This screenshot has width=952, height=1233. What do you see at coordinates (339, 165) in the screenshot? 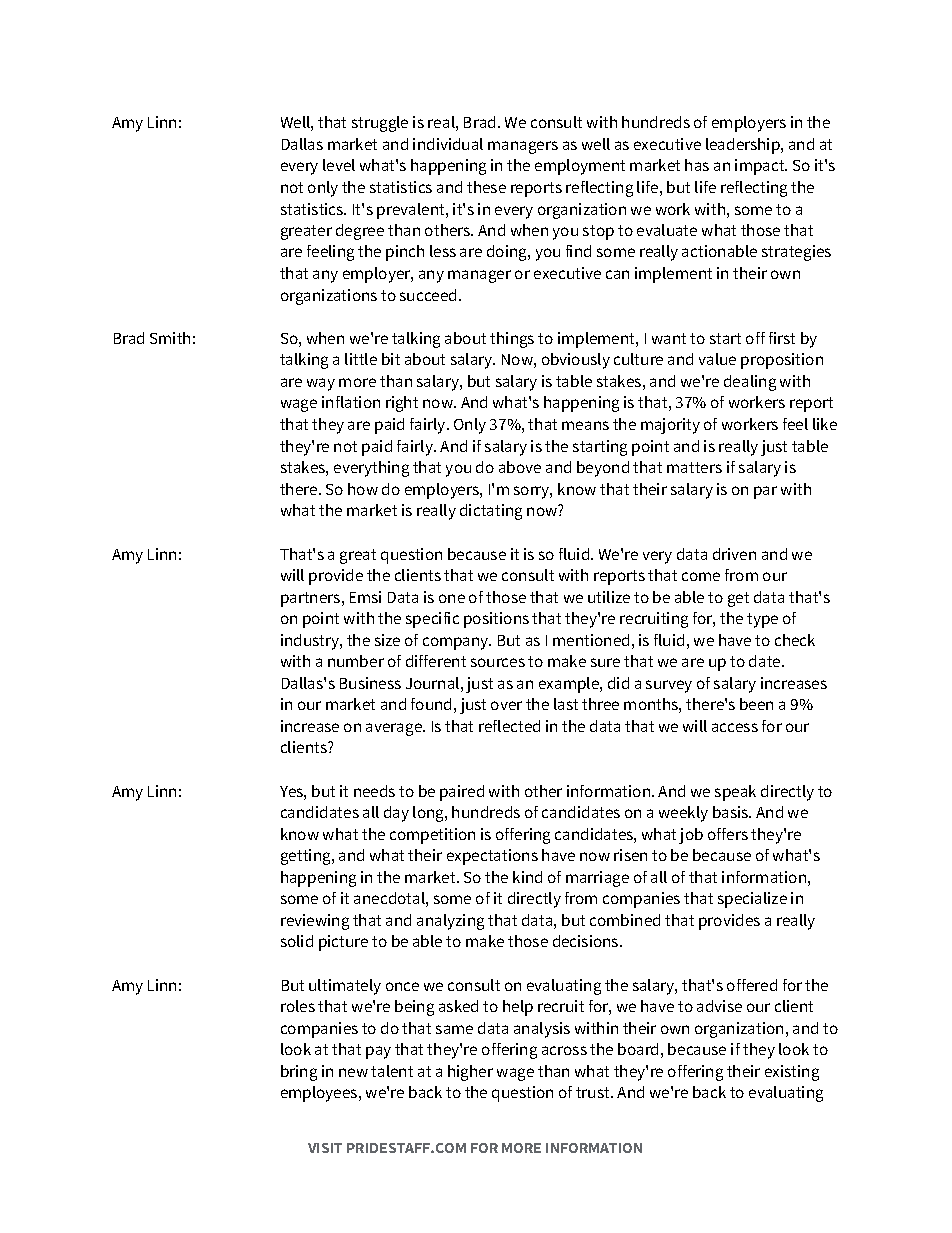
I see `level` at bounding box center [339, 165].
